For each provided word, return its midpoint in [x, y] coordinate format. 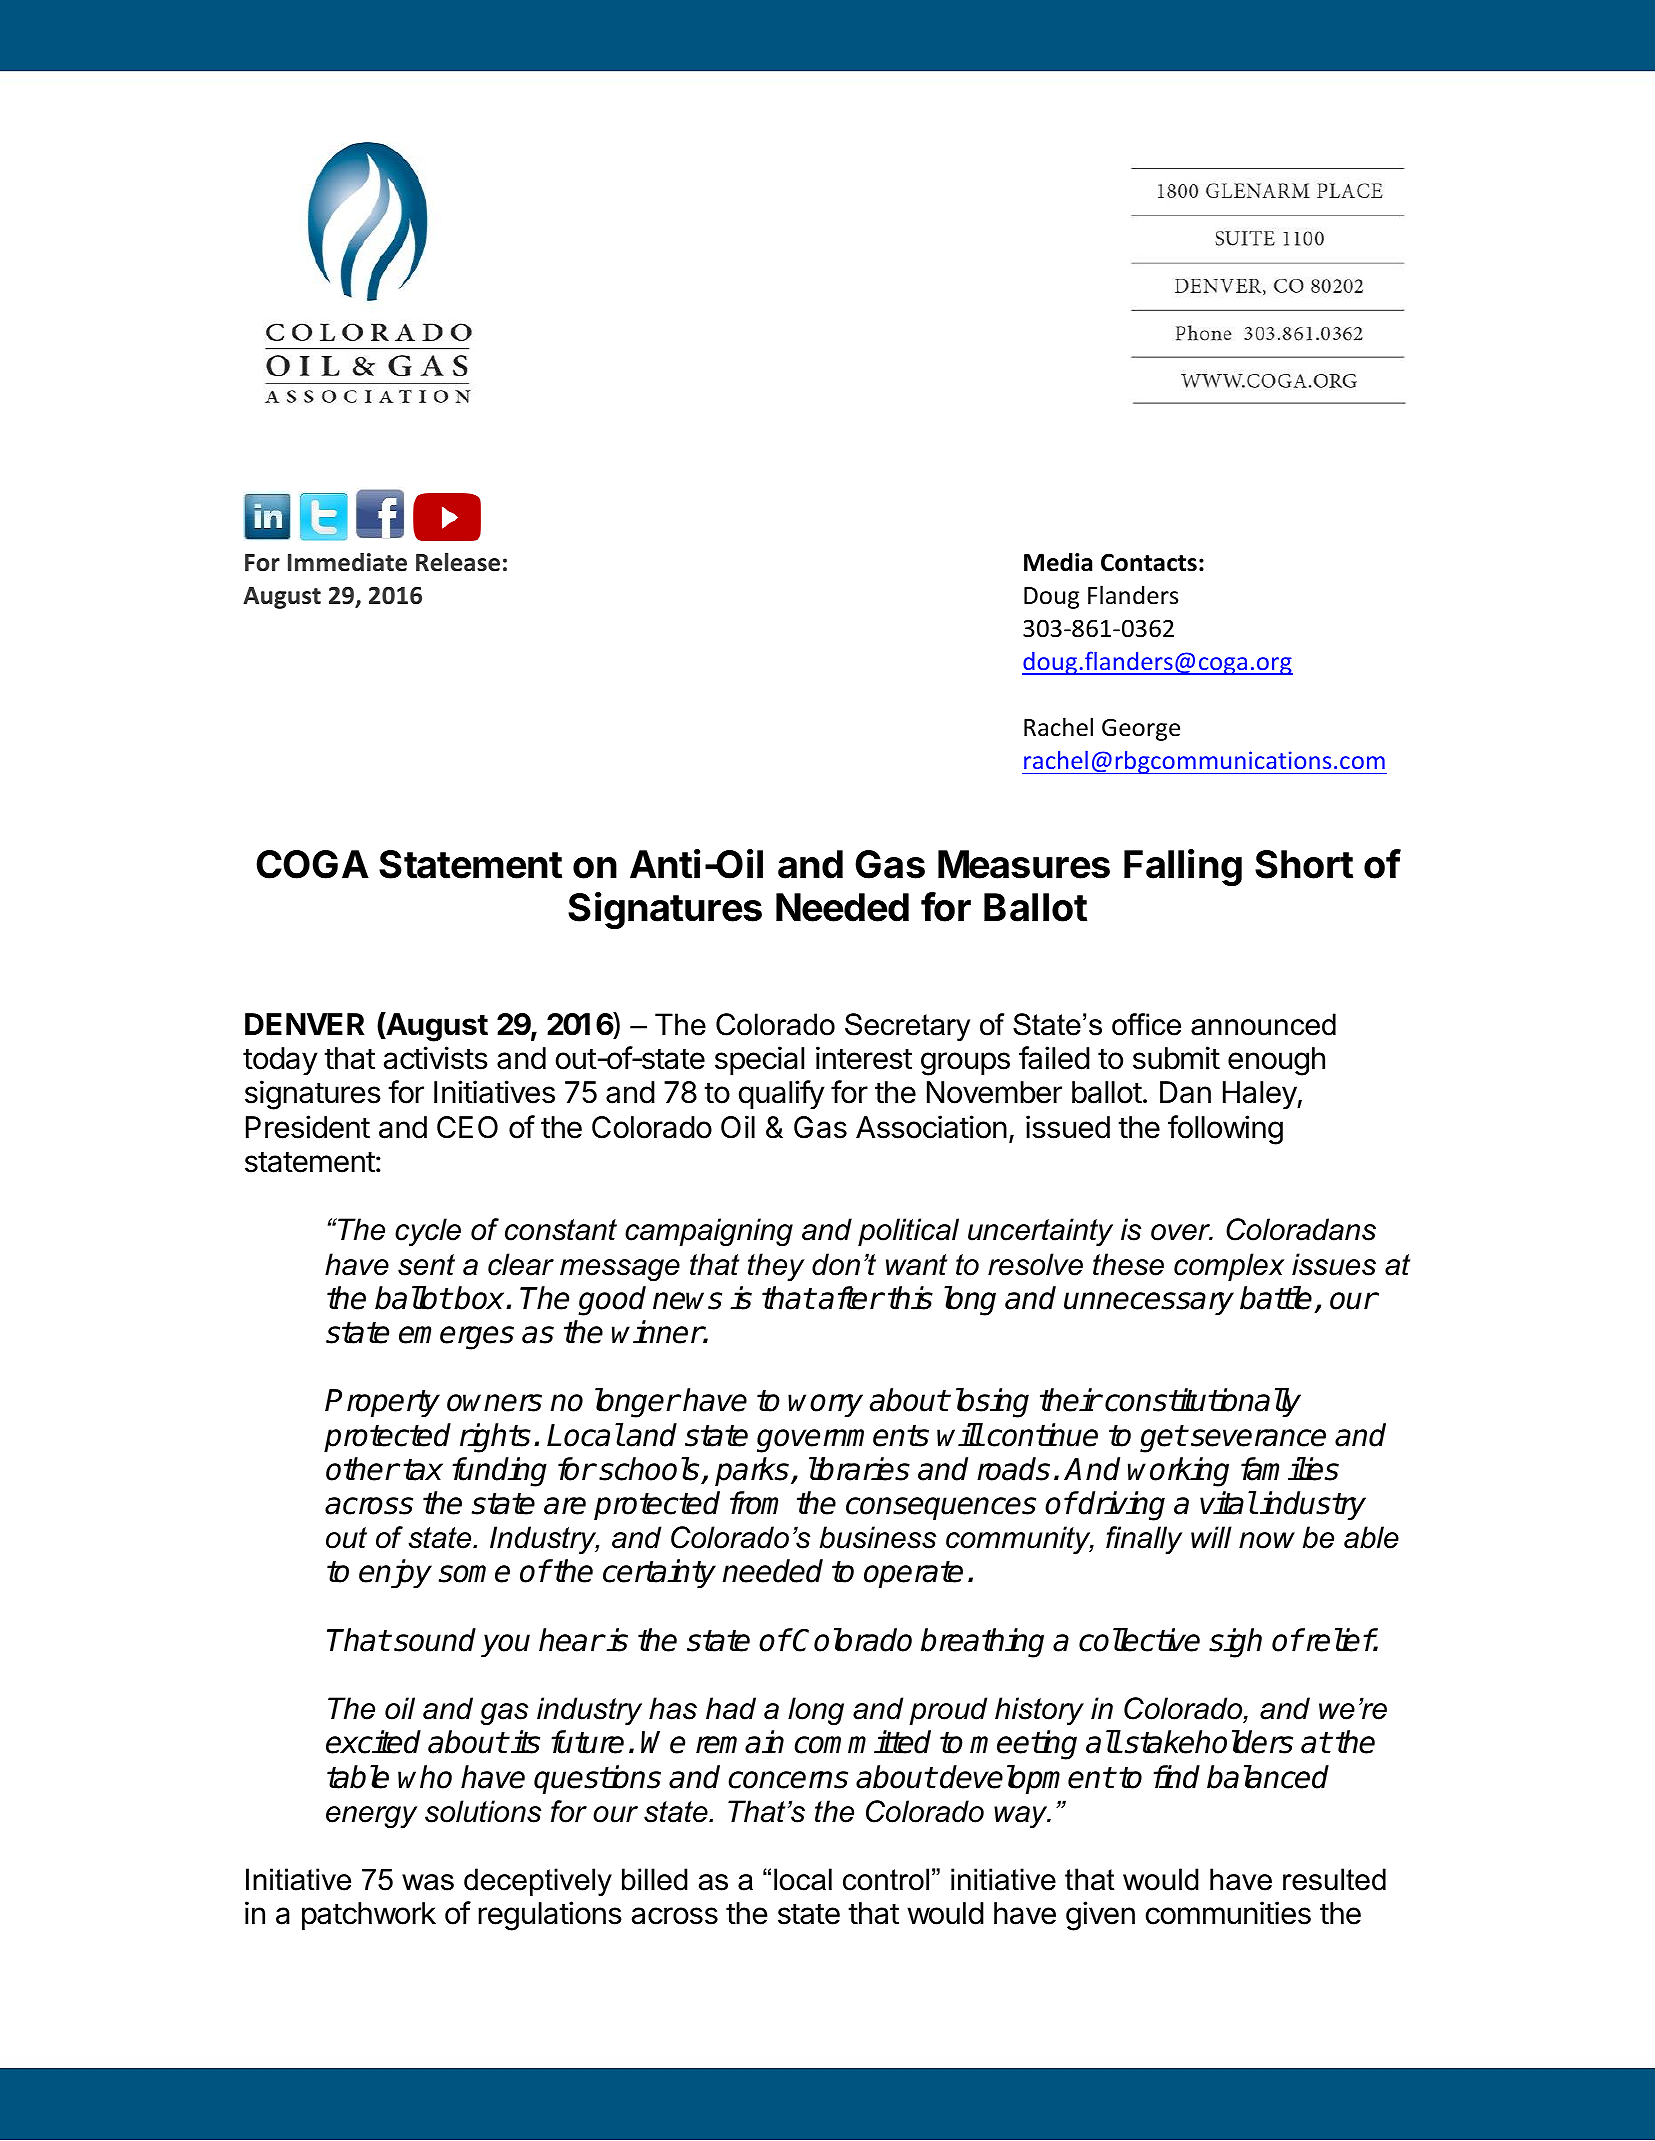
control [886, 1879]
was [428, 1882]
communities [1228, 1913]
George [1141, 729]
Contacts [1149, 562]
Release [458, 562]
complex [1229, 1267]
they [776, 1267]
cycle [428, 1232]
